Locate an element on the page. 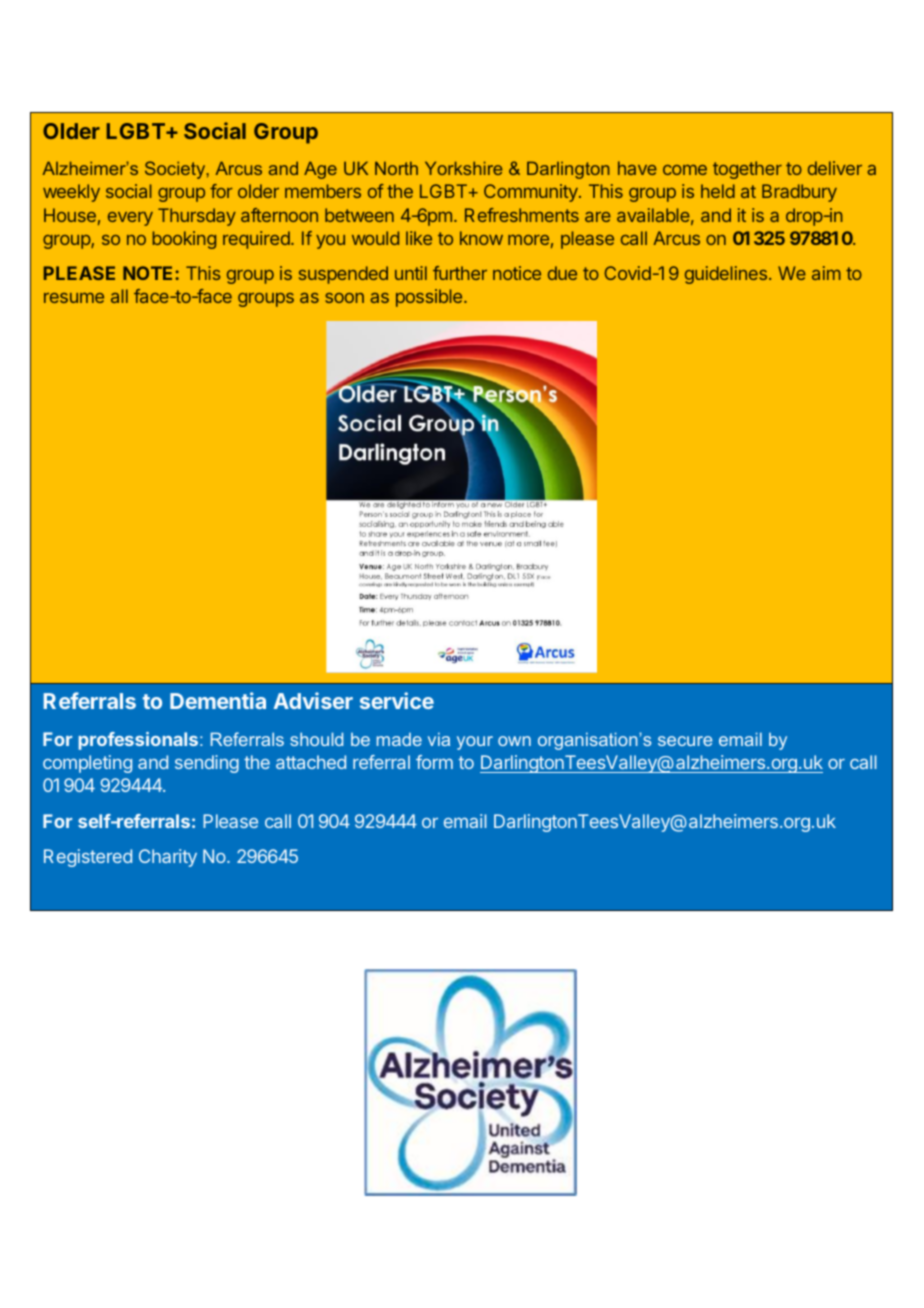  possible is located at coordinates (430, 298).
